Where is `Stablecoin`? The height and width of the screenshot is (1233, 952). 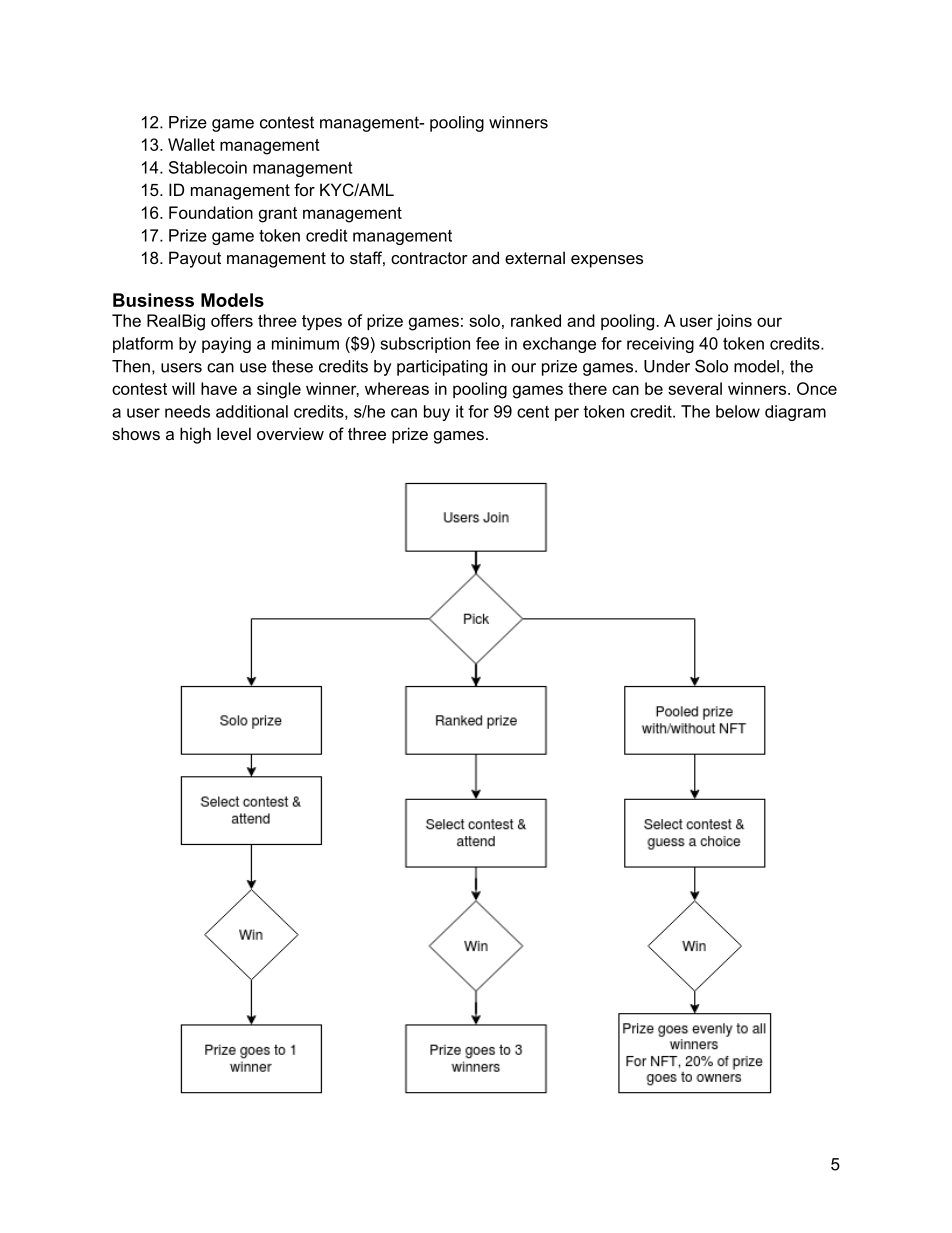 Stablecoin is located at coordinates (208, 167).
